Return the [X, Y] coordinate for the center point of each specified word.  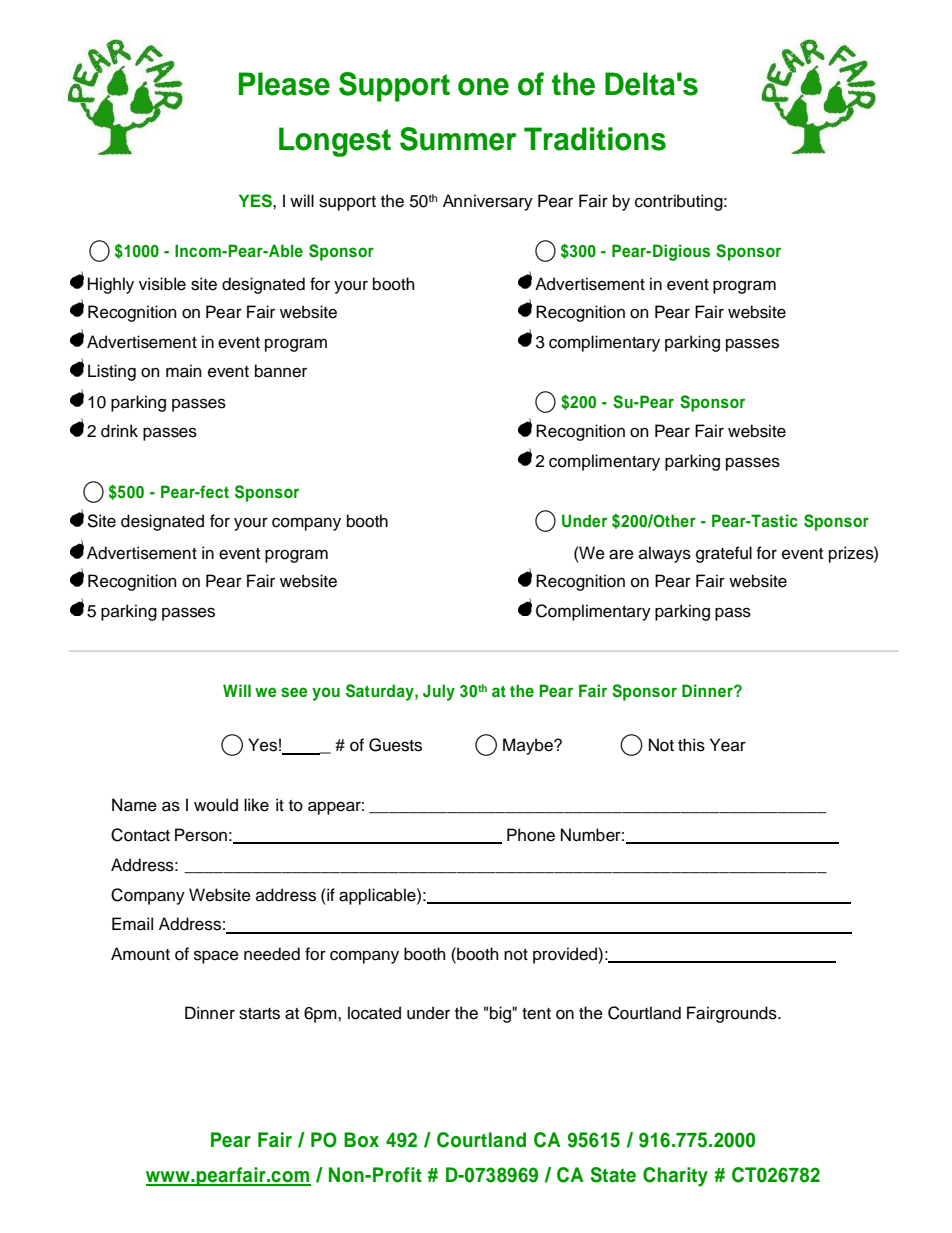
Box [361, 1140]
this [691, 745]
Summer [458, 139]
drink [119, 431]
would [216, 805]
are [621, 554]
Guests [395, 745]
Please [284, 84]
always [665, 554]
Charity [675, 1177]
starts [259, 1014]
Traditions [595, 139]
